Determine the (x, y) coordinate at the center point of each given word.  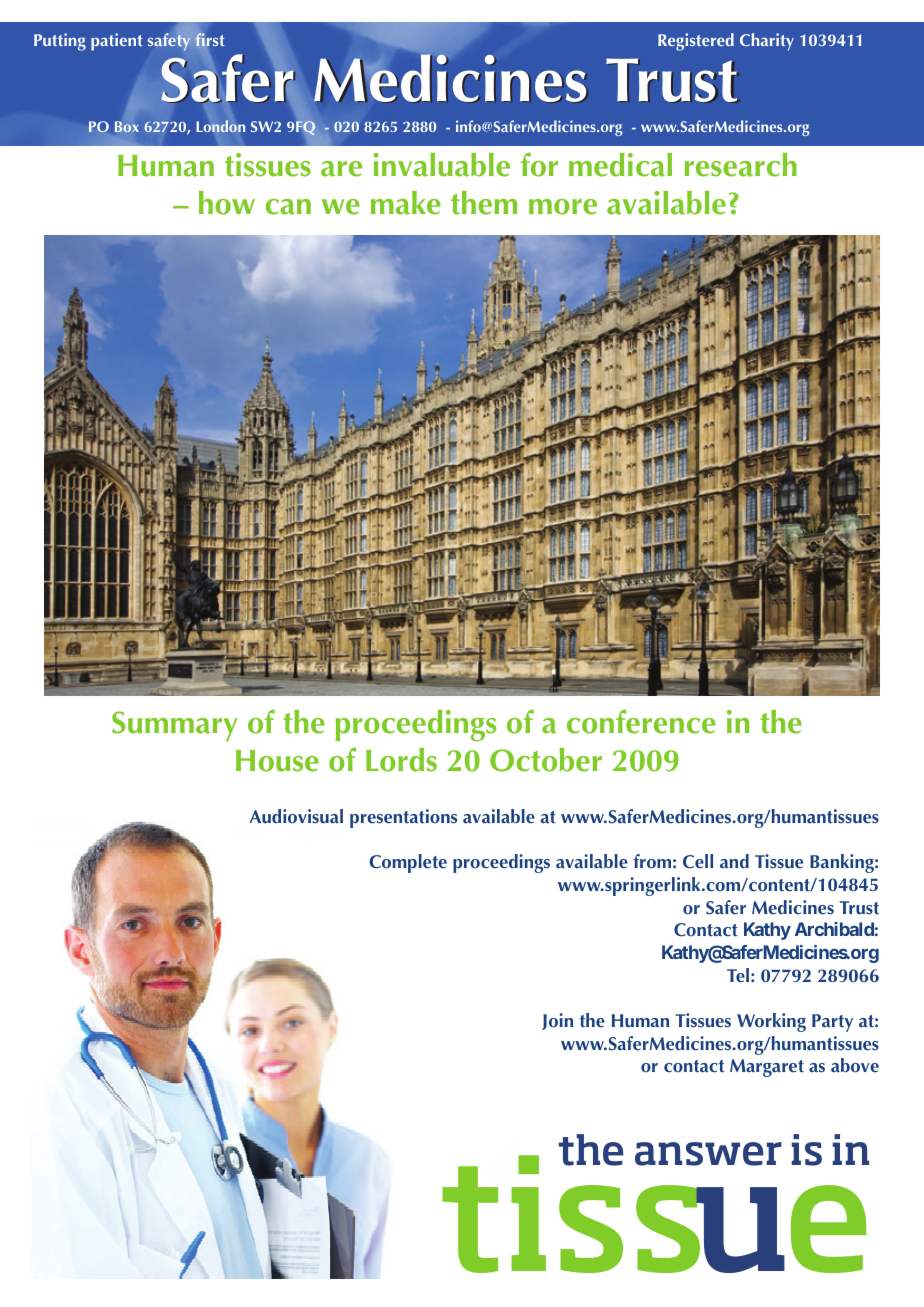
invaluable (442, 165)
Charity (767, 42)
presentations (403, 818)
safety (169, 42)
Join (557, 1021)
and (734, 861)
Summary (175, 726)
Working (771, 1022)
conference (641, 721)
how (227, 203)
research (741, 165)
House (277, 761)
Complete (408, 863)
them (484, 203)
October (546, 760)
